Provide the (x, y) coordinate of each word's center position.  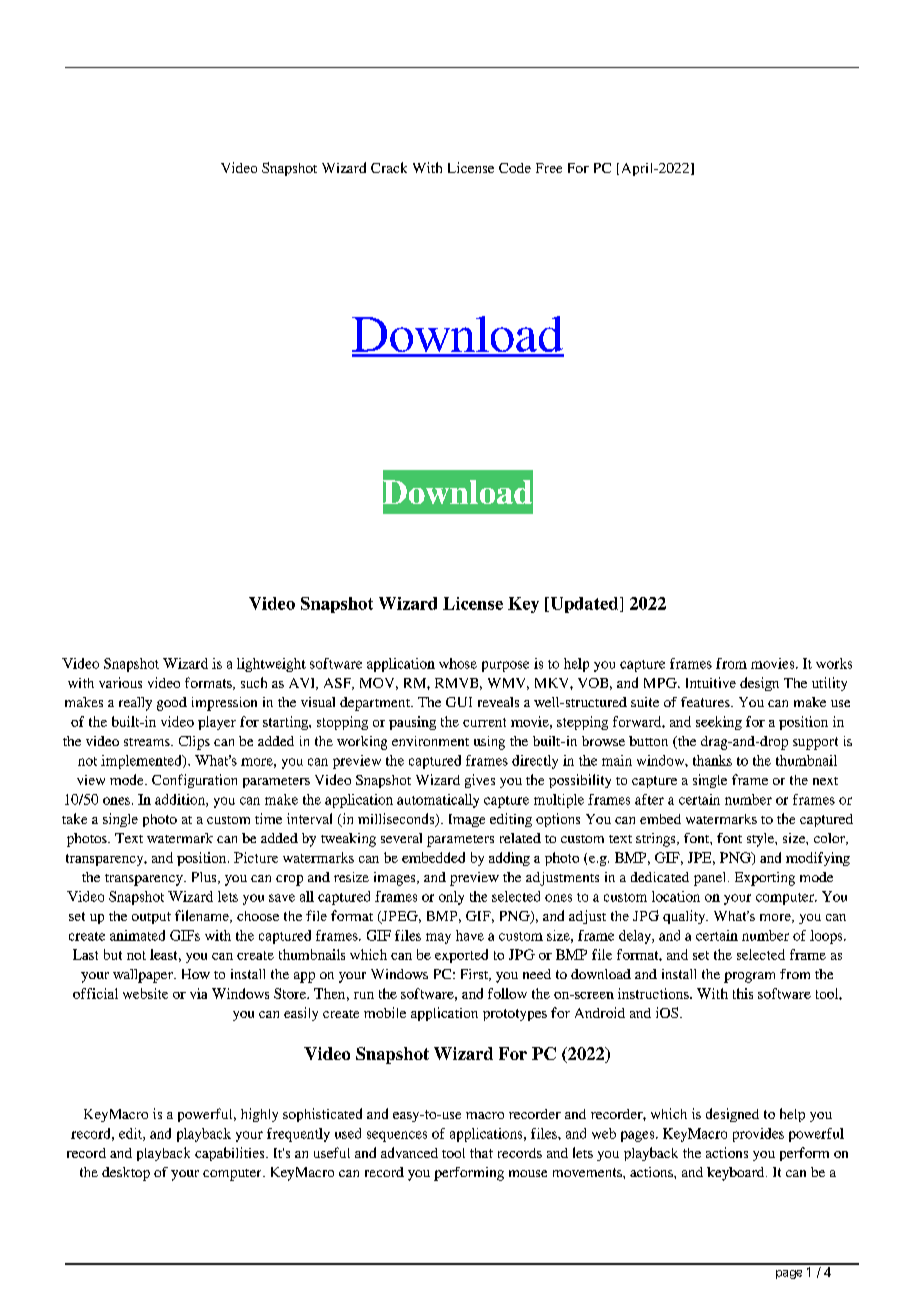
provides (758, 1135)
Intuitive (711, 682)
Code (515, 168)
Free (549, 168)
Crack (389, 167)
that (481, 1153)
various (120, 682)
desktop (126, 1174)
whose (458, 663)
